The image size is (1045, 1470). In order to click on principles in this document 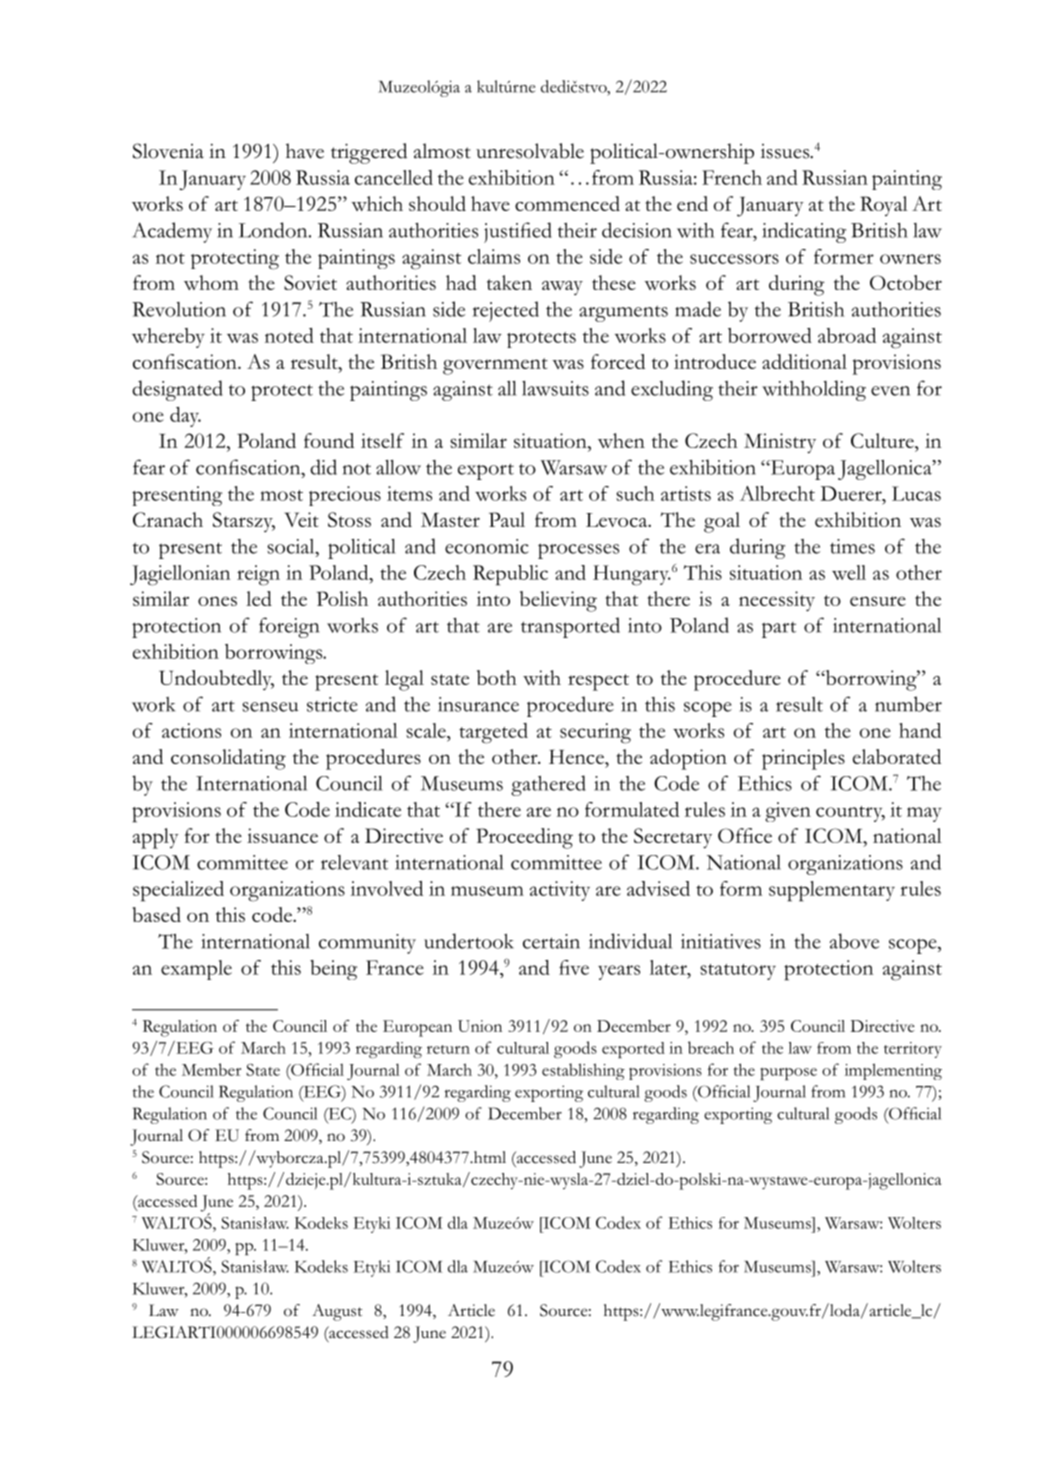, I will do `click(803, 759)`.
